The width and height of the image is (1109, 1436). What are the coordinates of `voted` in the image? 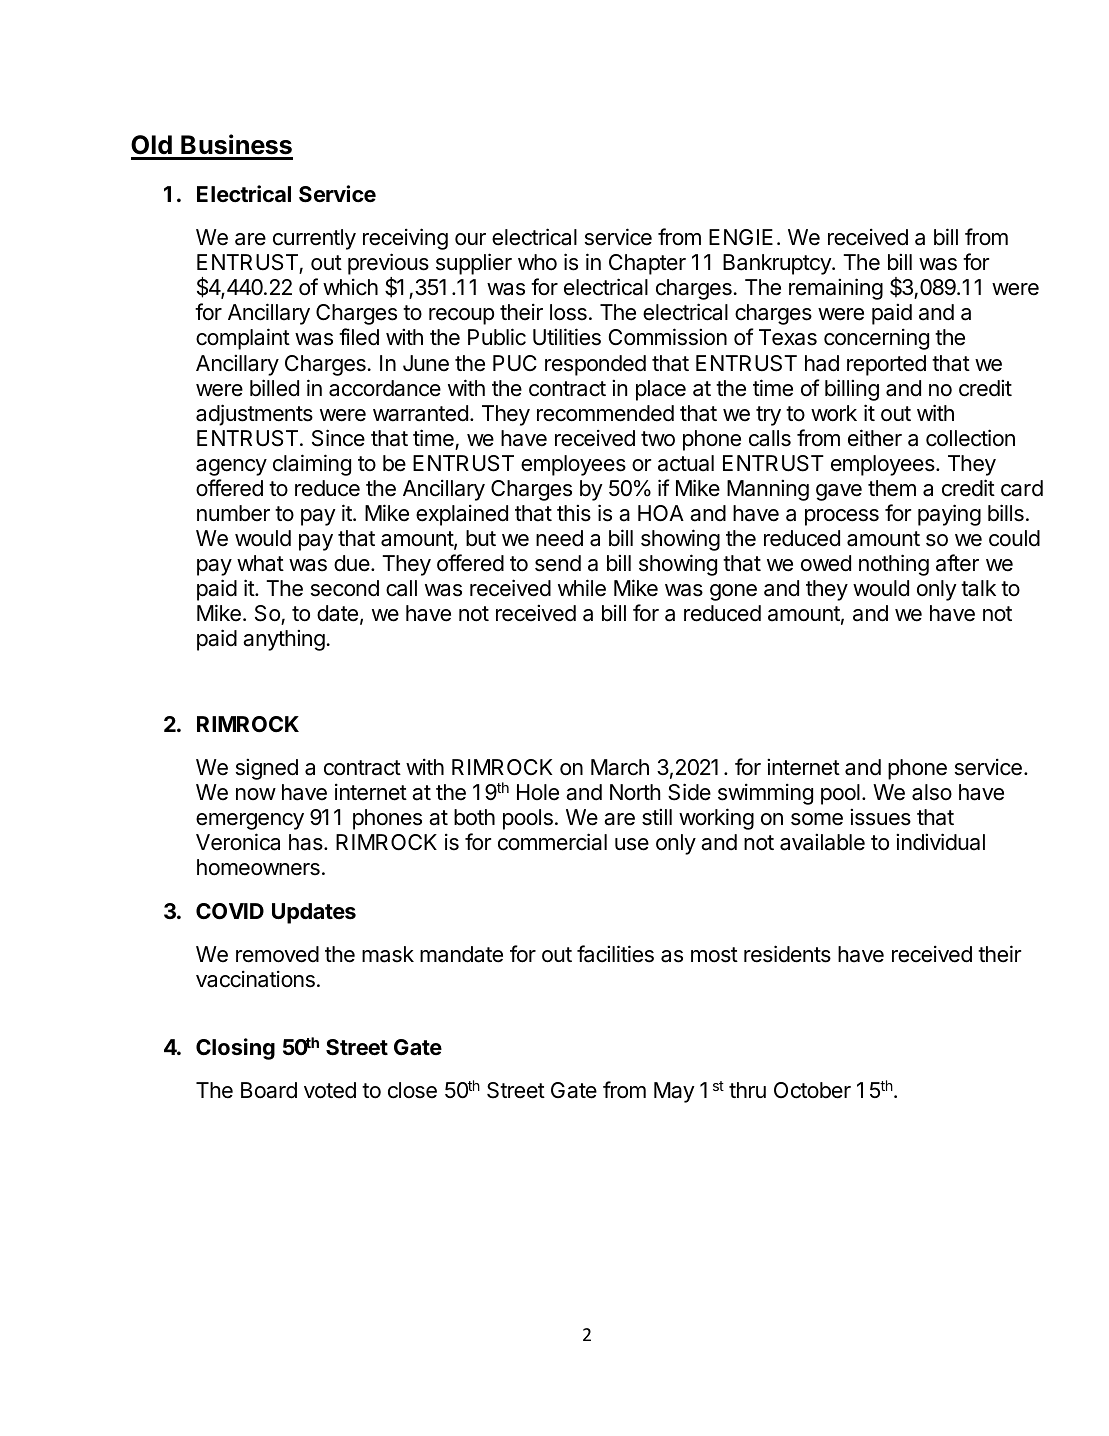 It's located at (330, 1090).
